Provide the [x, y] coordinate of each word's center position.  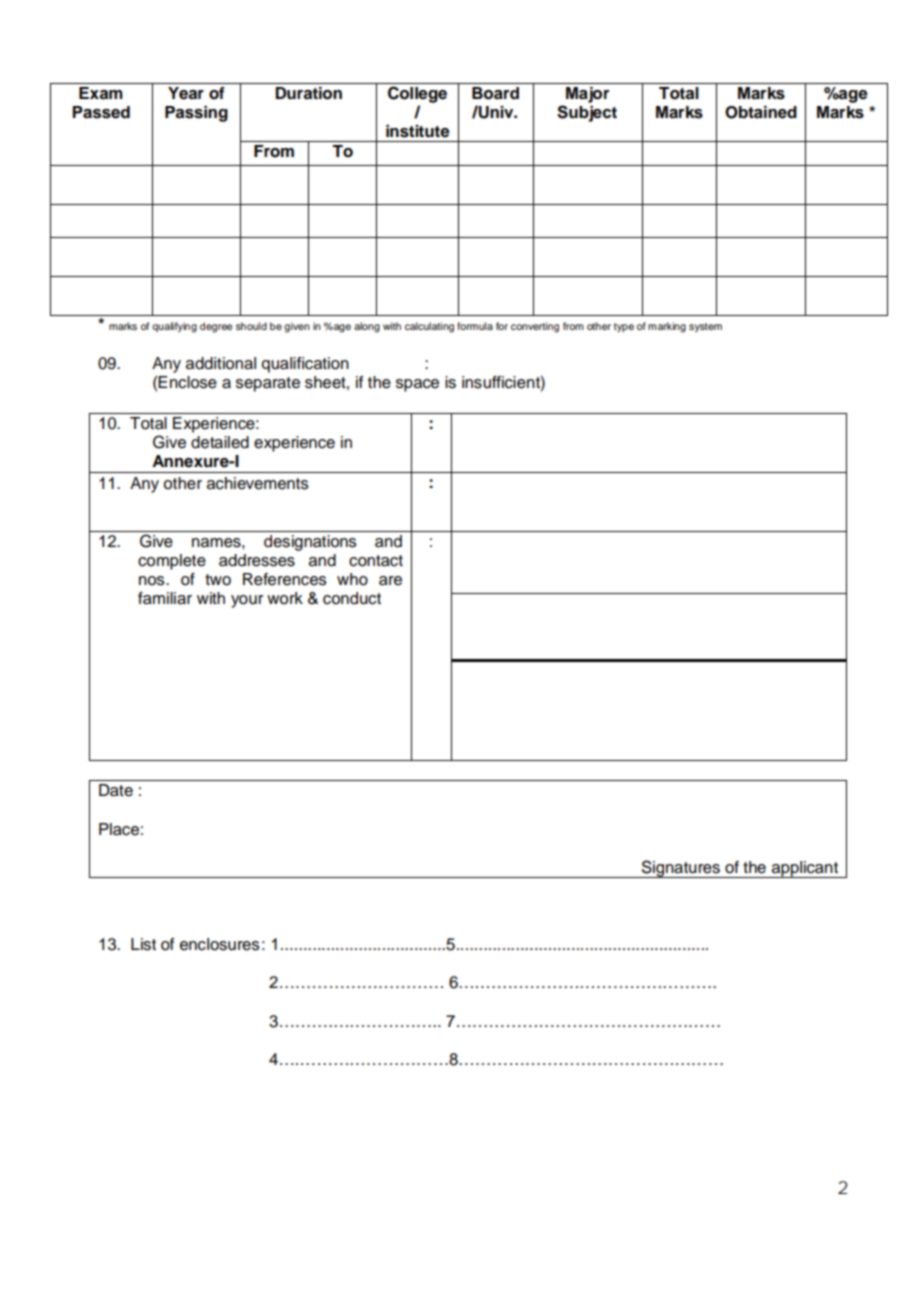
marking [667, 327]
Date [116, 790]
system [705, 327]
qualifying [174, 327]
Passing [196, 114]
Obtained [761, 112]
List [143, 944]
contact [376, 561]
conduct [352, 598]
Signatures [680, 869]
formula [475, 326]
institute [418, 131]
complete [172, 562]
